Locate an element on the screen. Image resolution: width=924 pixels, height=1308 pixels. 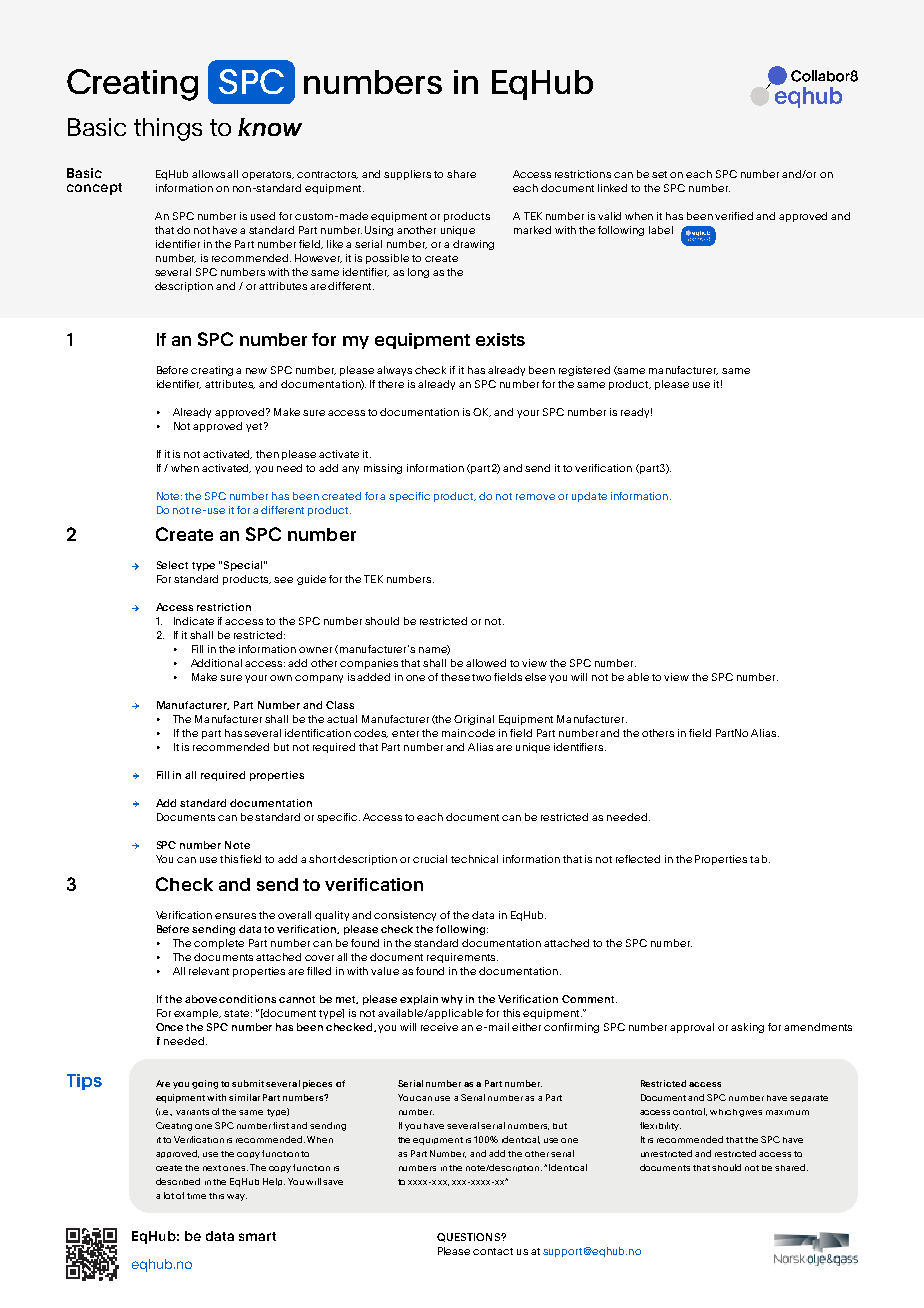
relevant is located at coordinates (209, 971).
